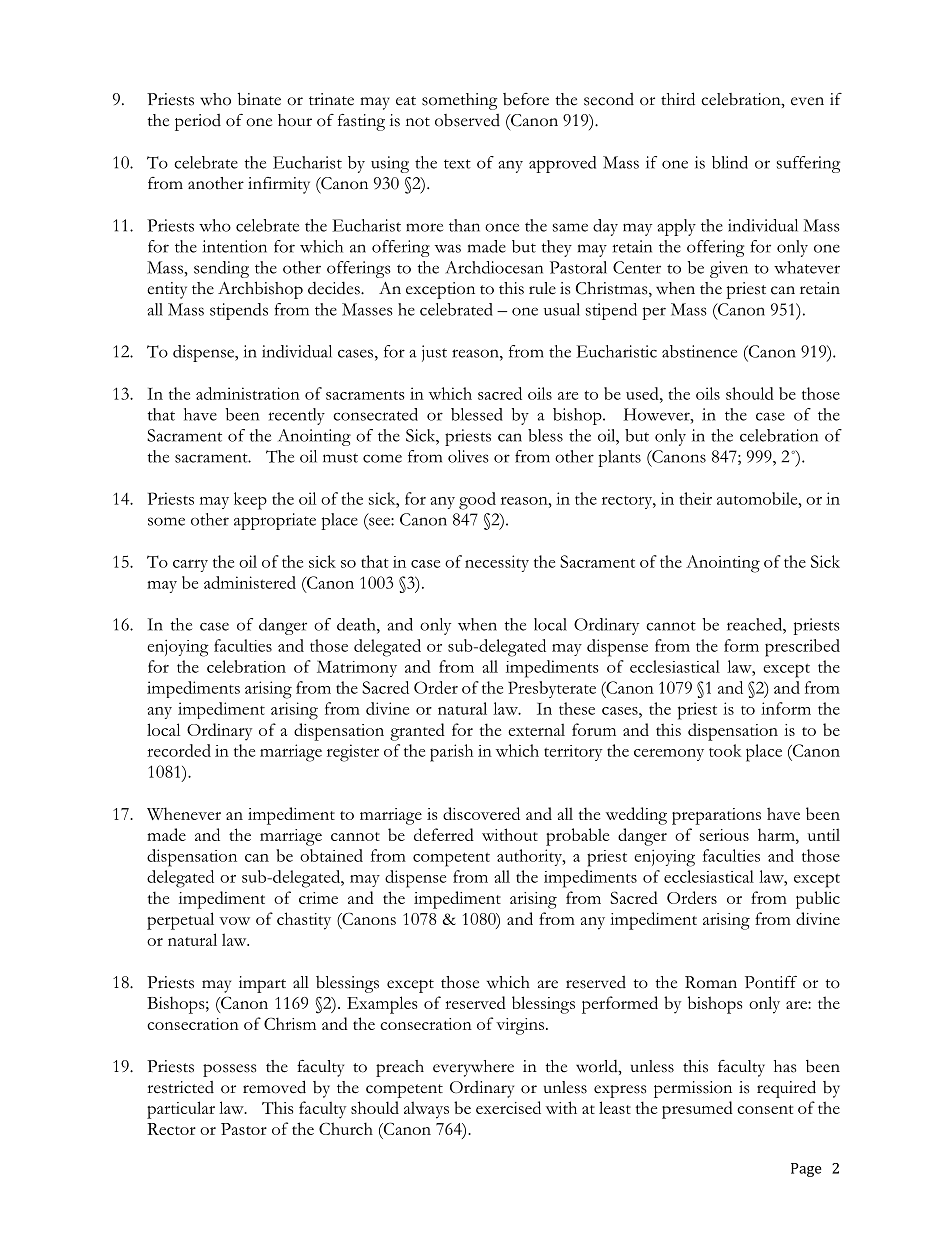 This document has width=952, height=1233. I want to click on discovered, so click(481, 813).
